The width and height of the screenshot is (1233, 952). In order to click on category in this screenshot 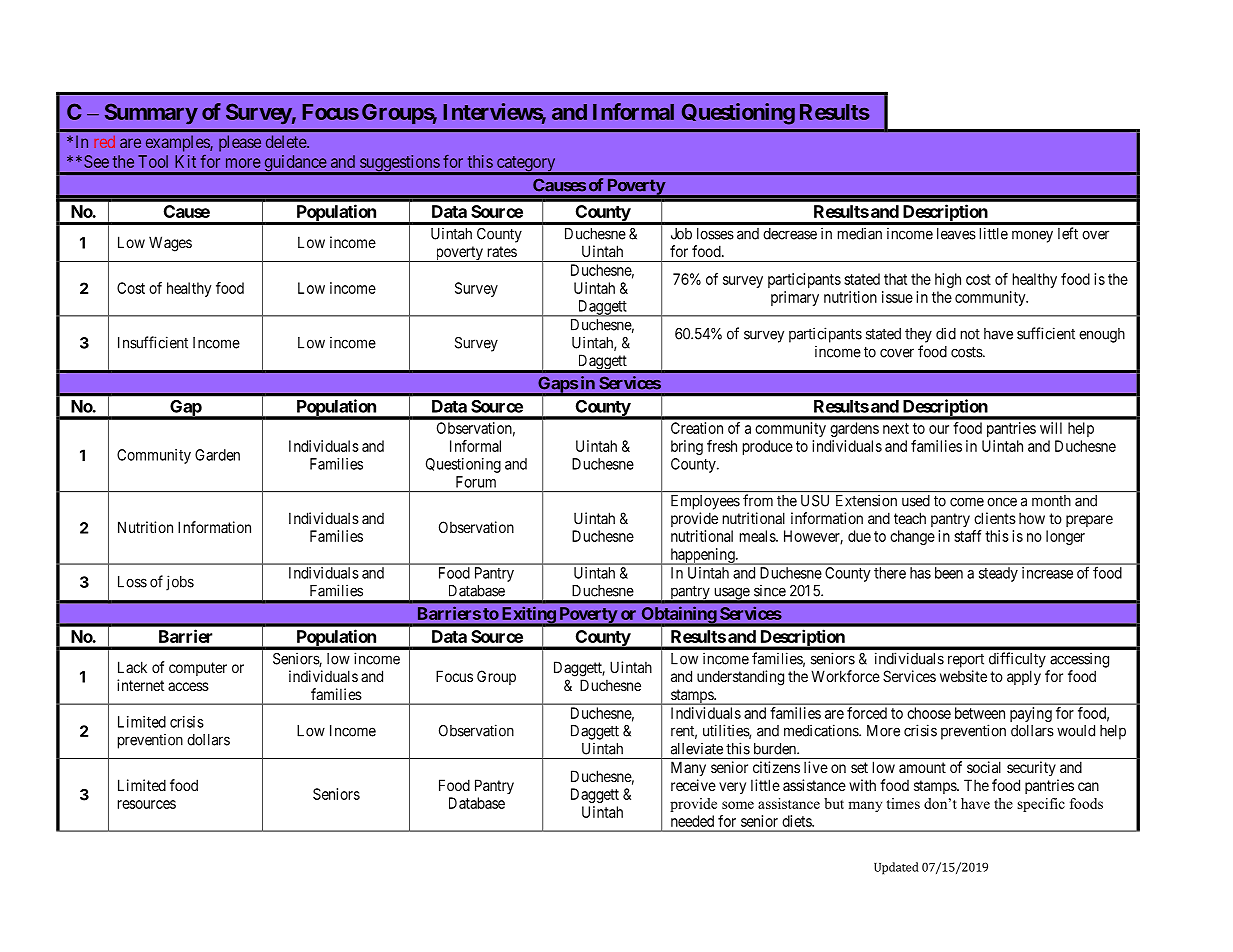, I will do `click(526, 165)`.
